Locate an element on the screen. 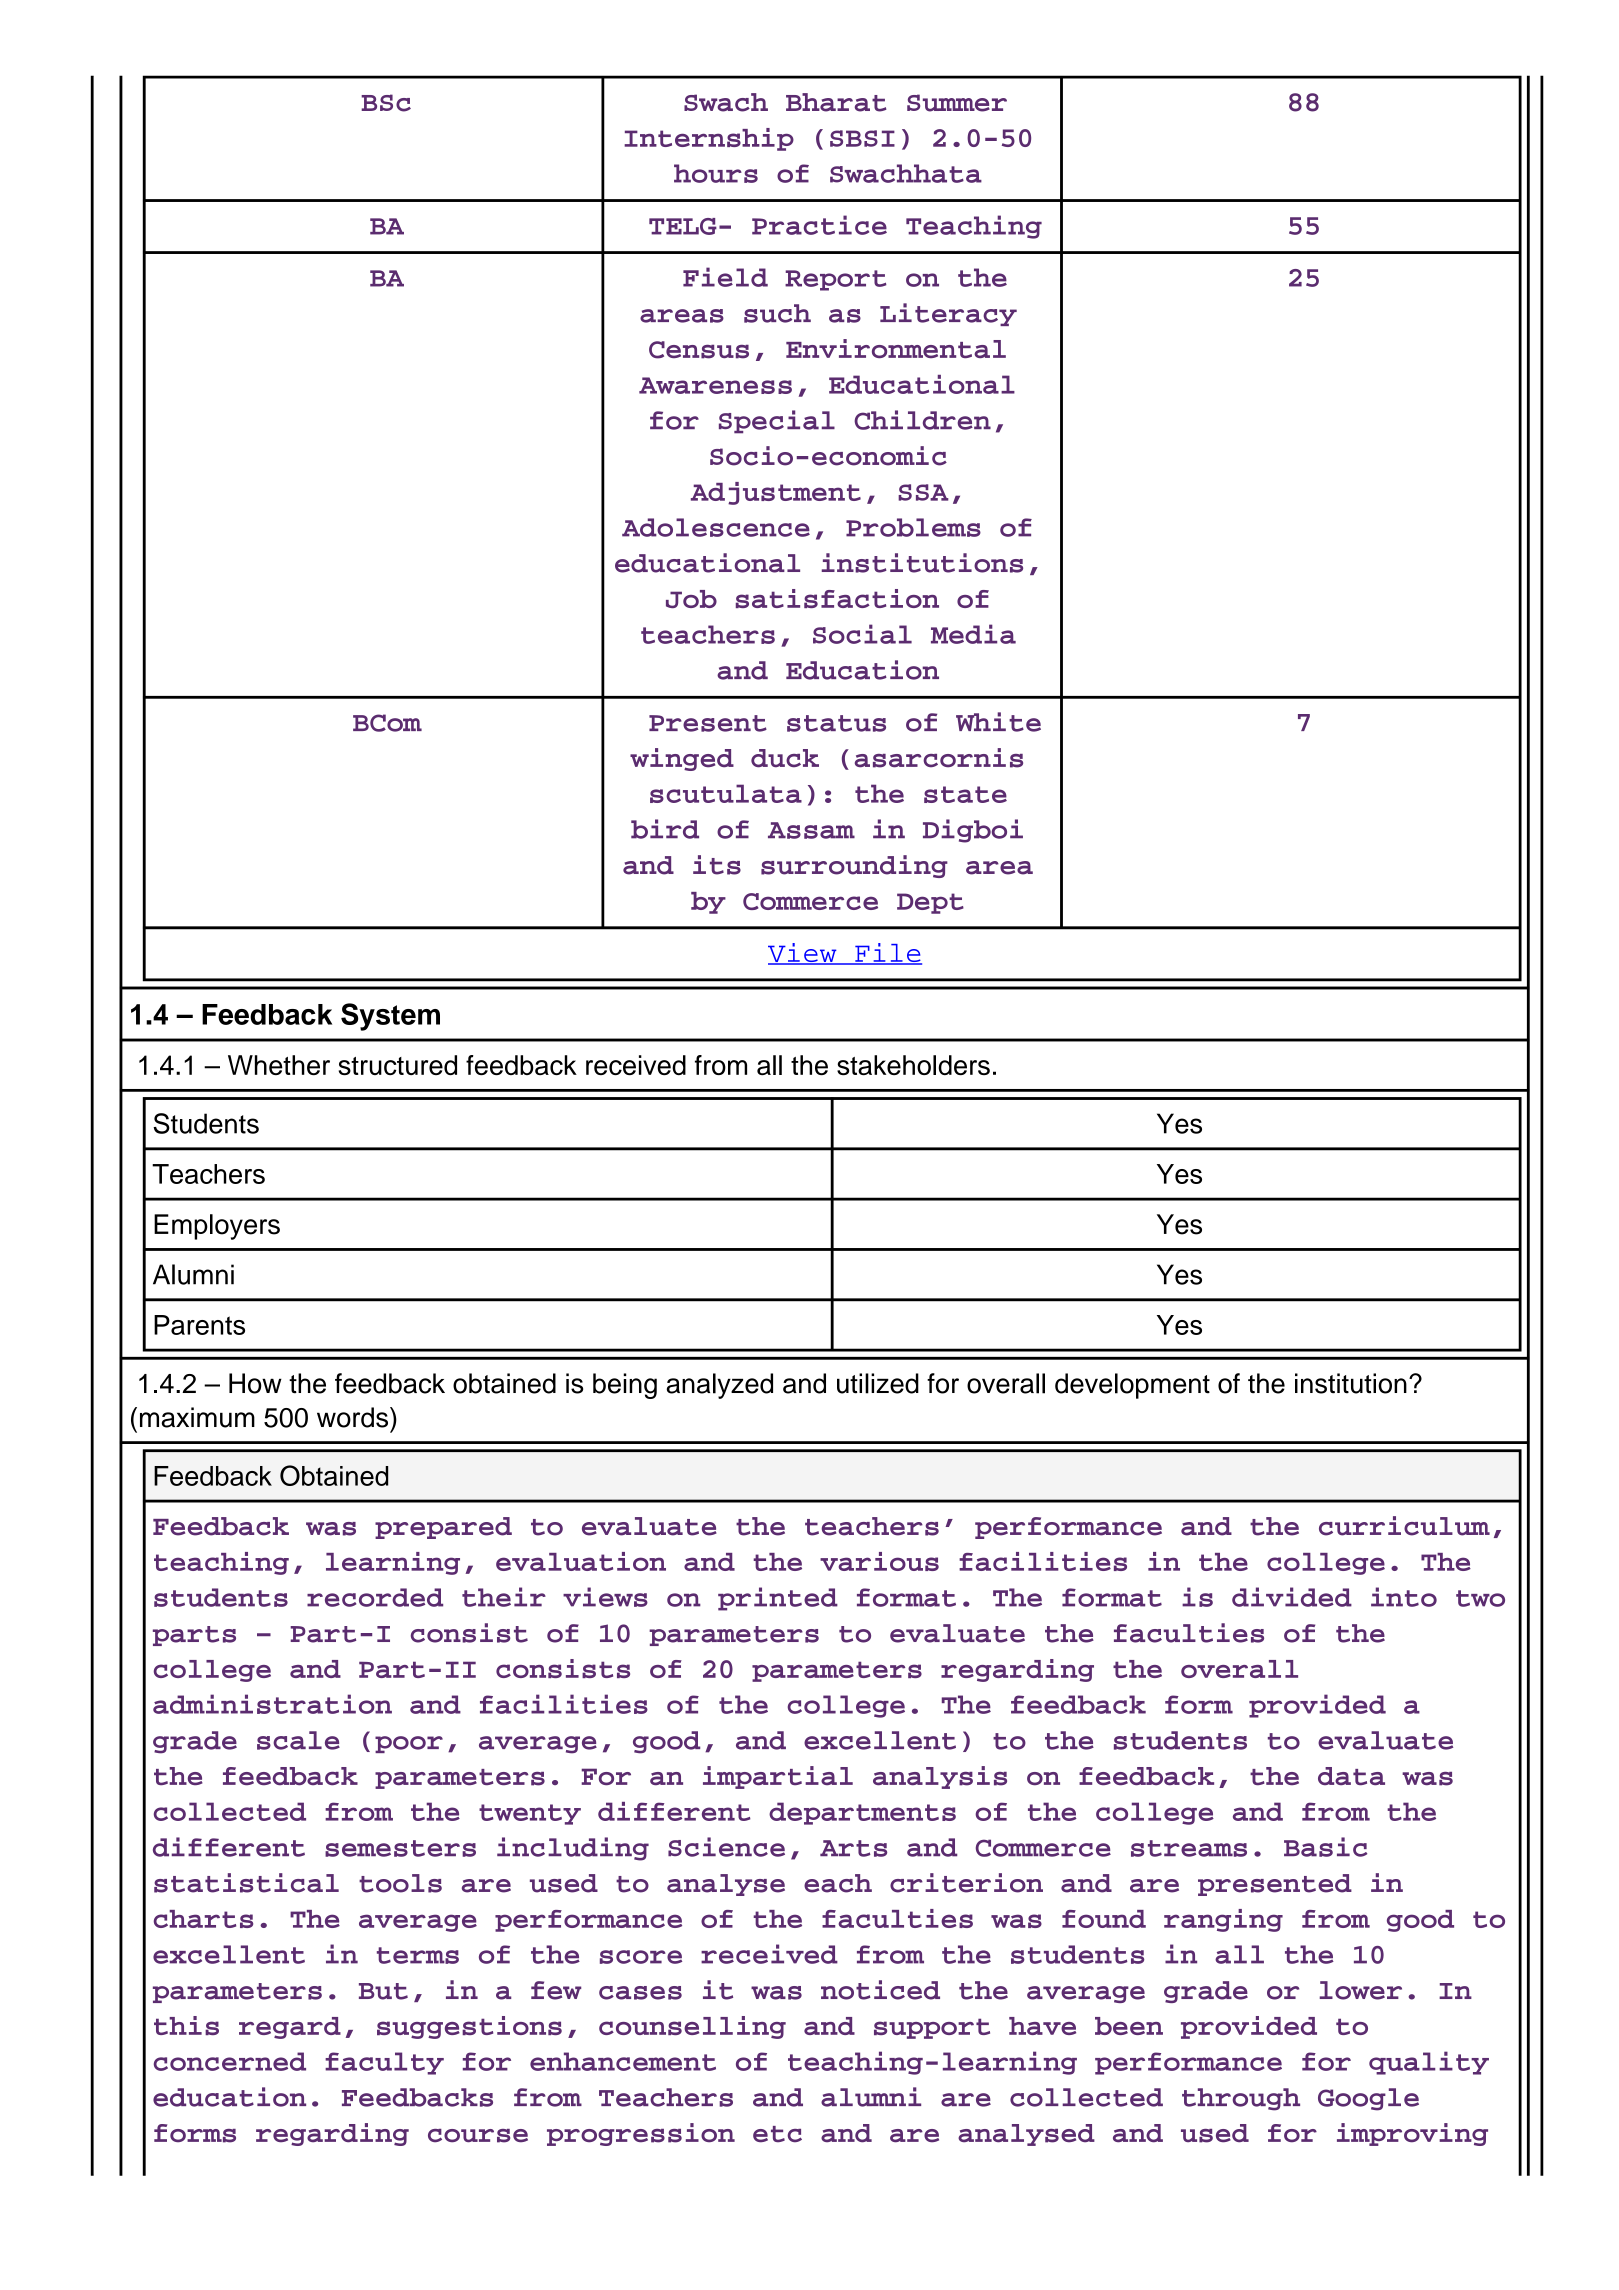 The image size is (1619, 2290). faculty is located at coordinates (384, 2063).
